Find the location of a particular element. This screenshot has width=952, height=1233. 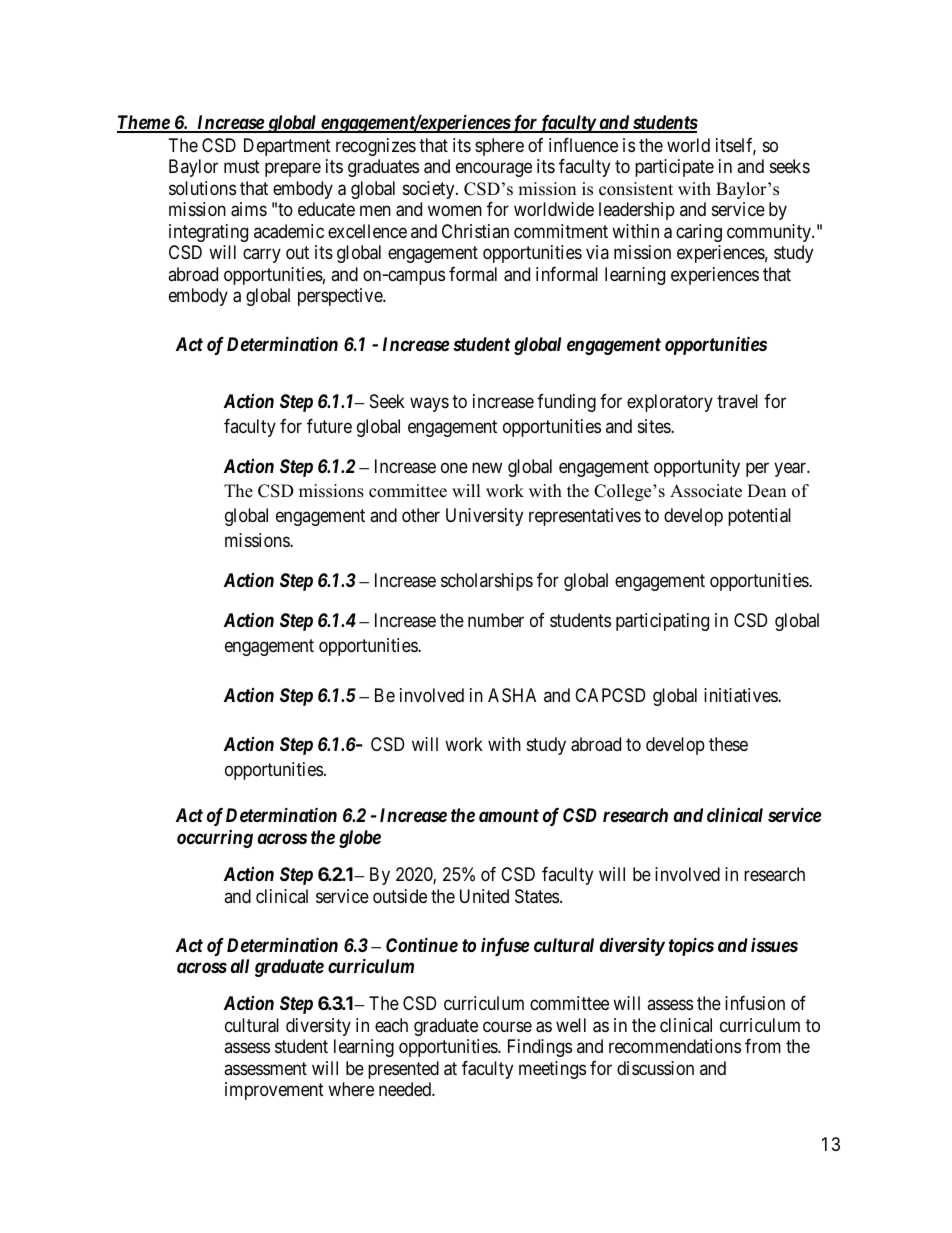

participate is located at coordinates (674, 168).
